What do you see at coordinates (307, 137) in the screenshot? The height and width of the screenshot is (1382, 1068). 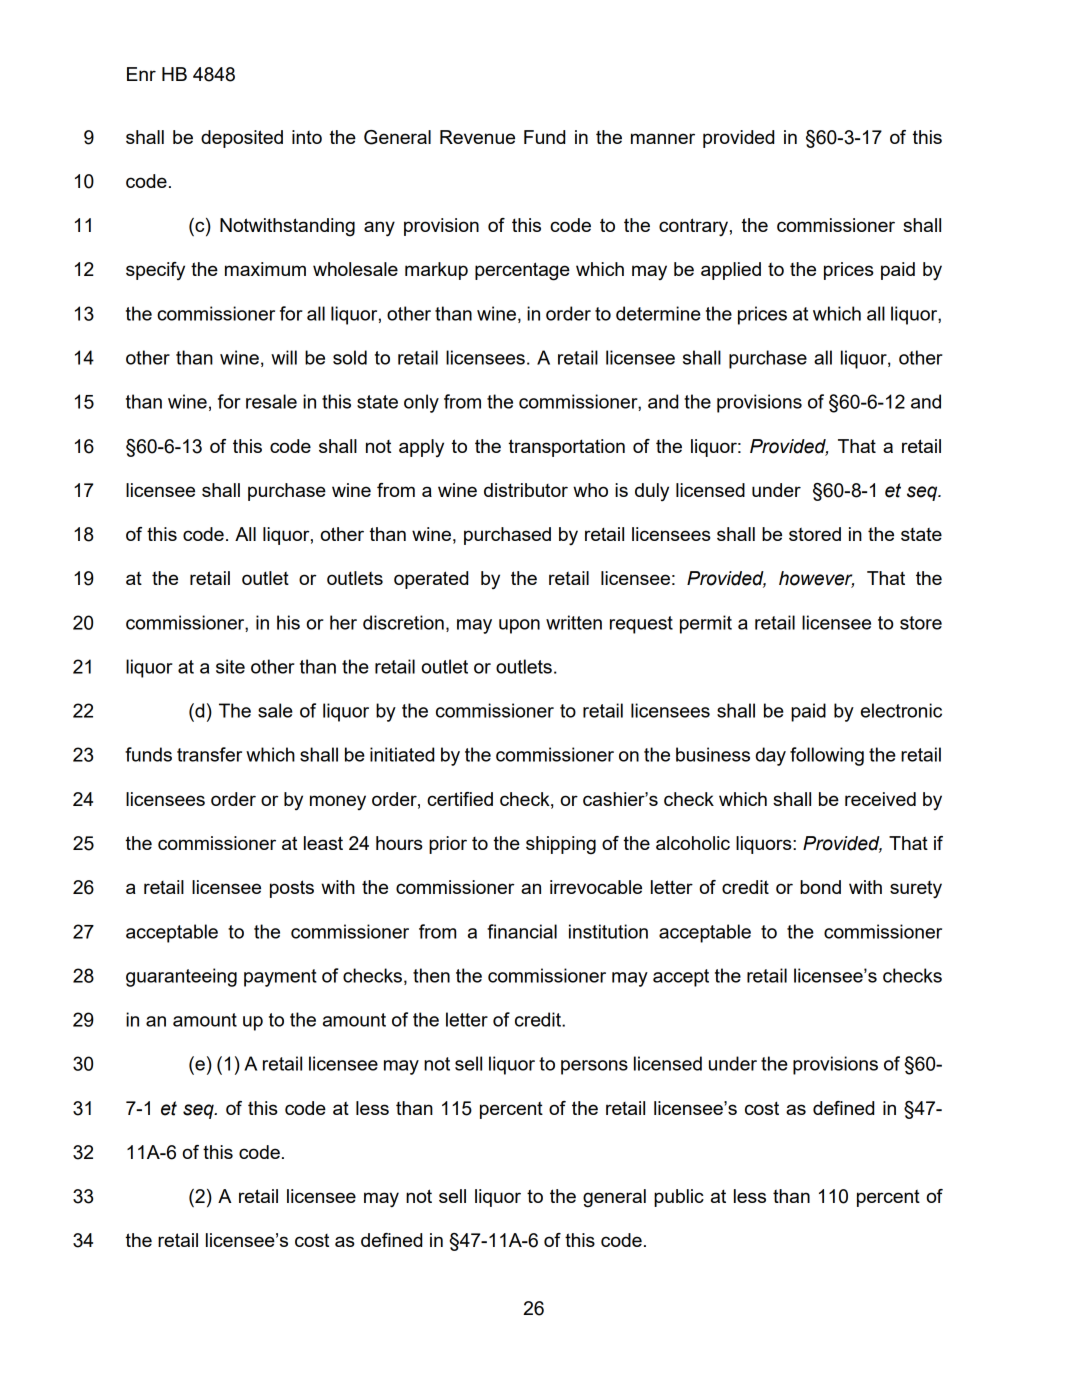 I see `into` at bounding box center [307, 137].
